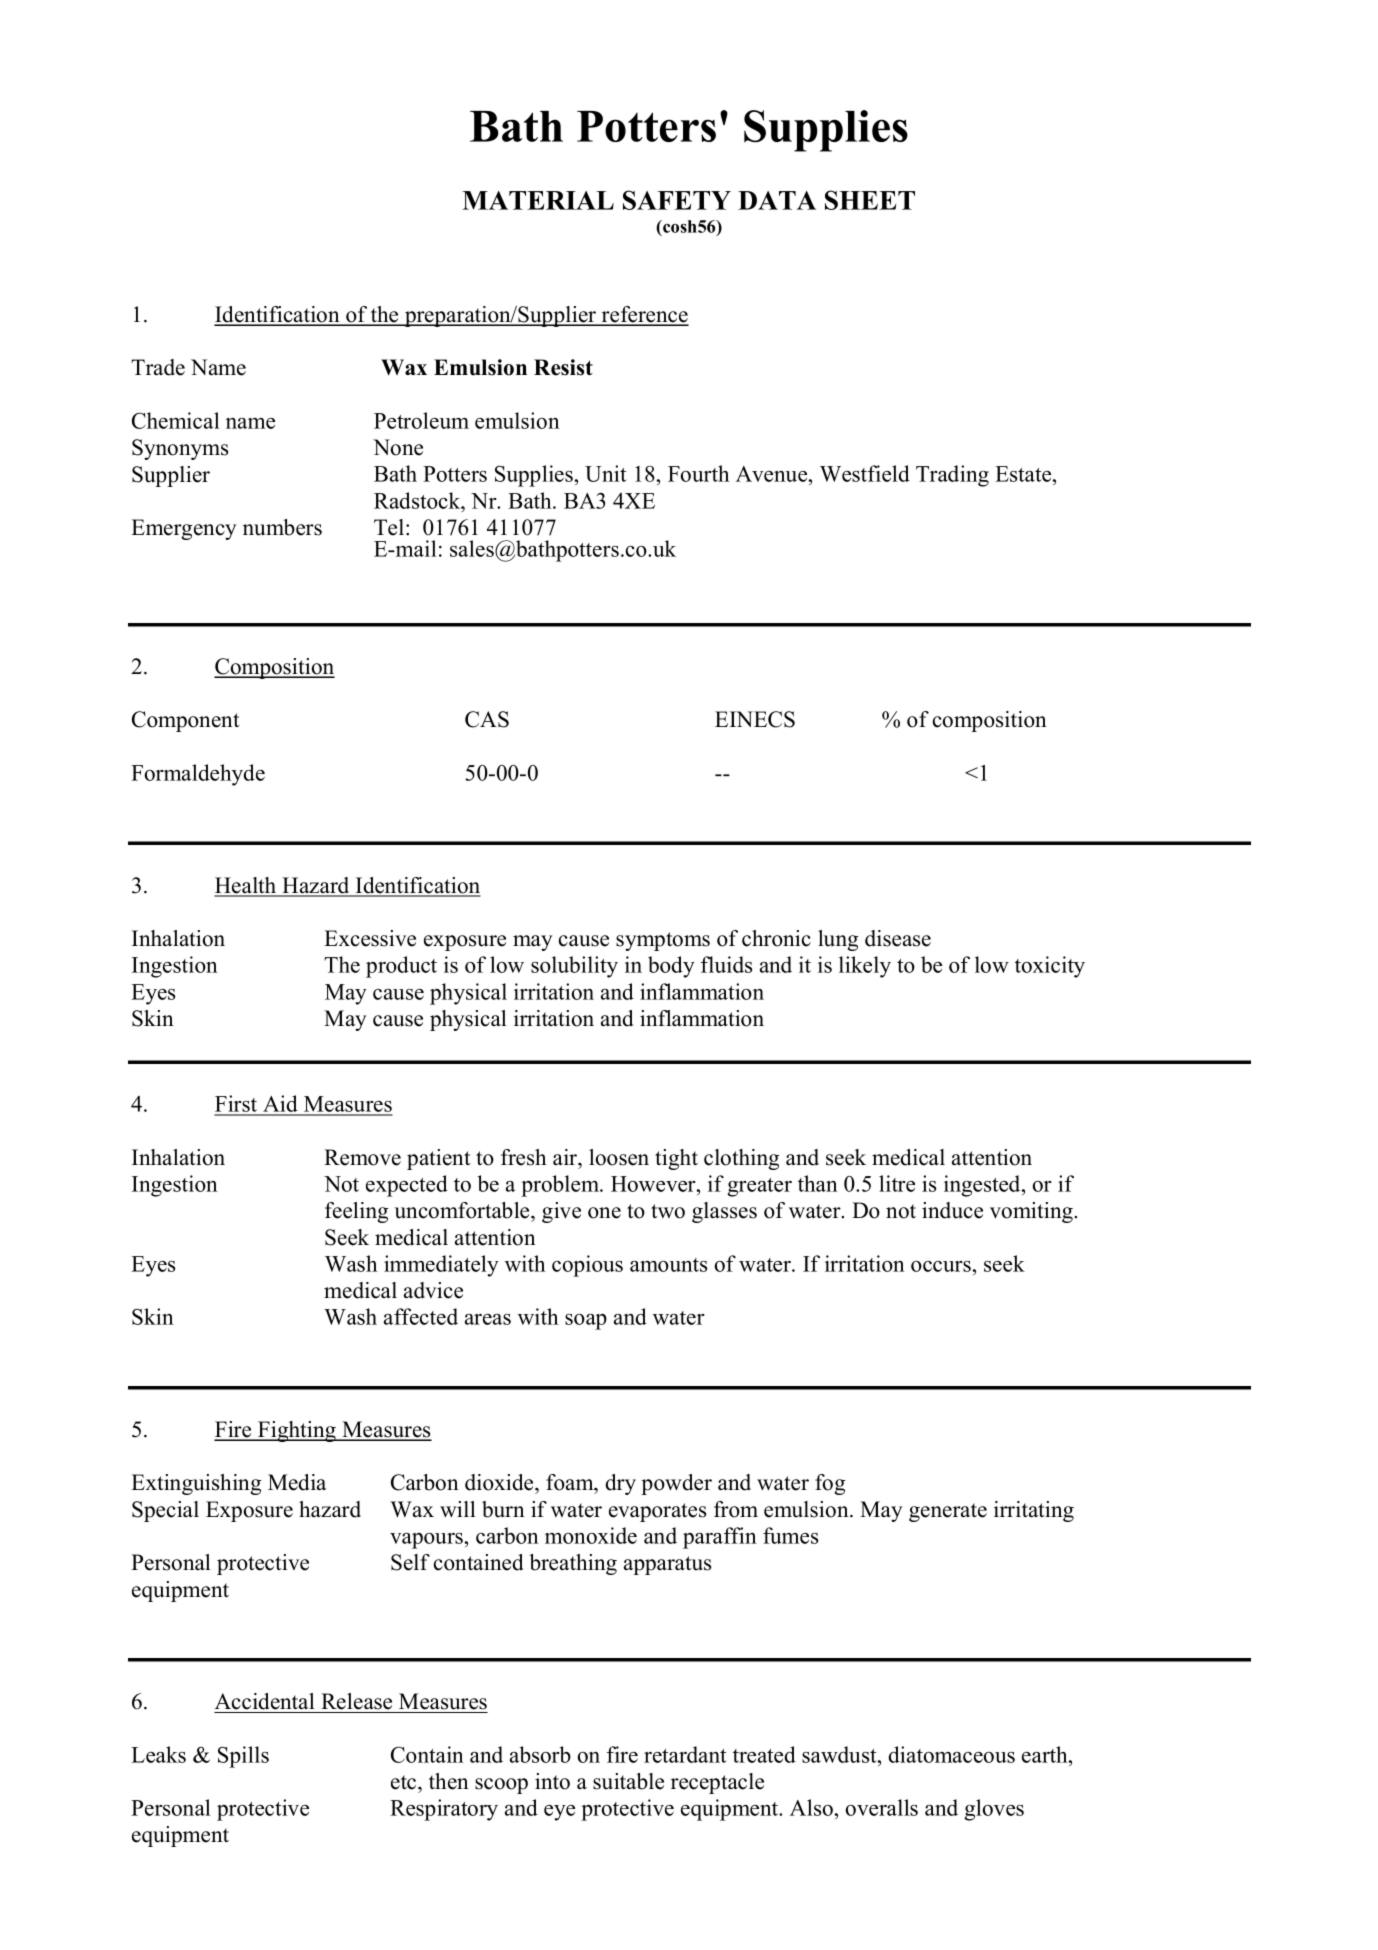 This screenshot has height=1950, width=1378. I want to click on suitable, so click(628, 1781).
